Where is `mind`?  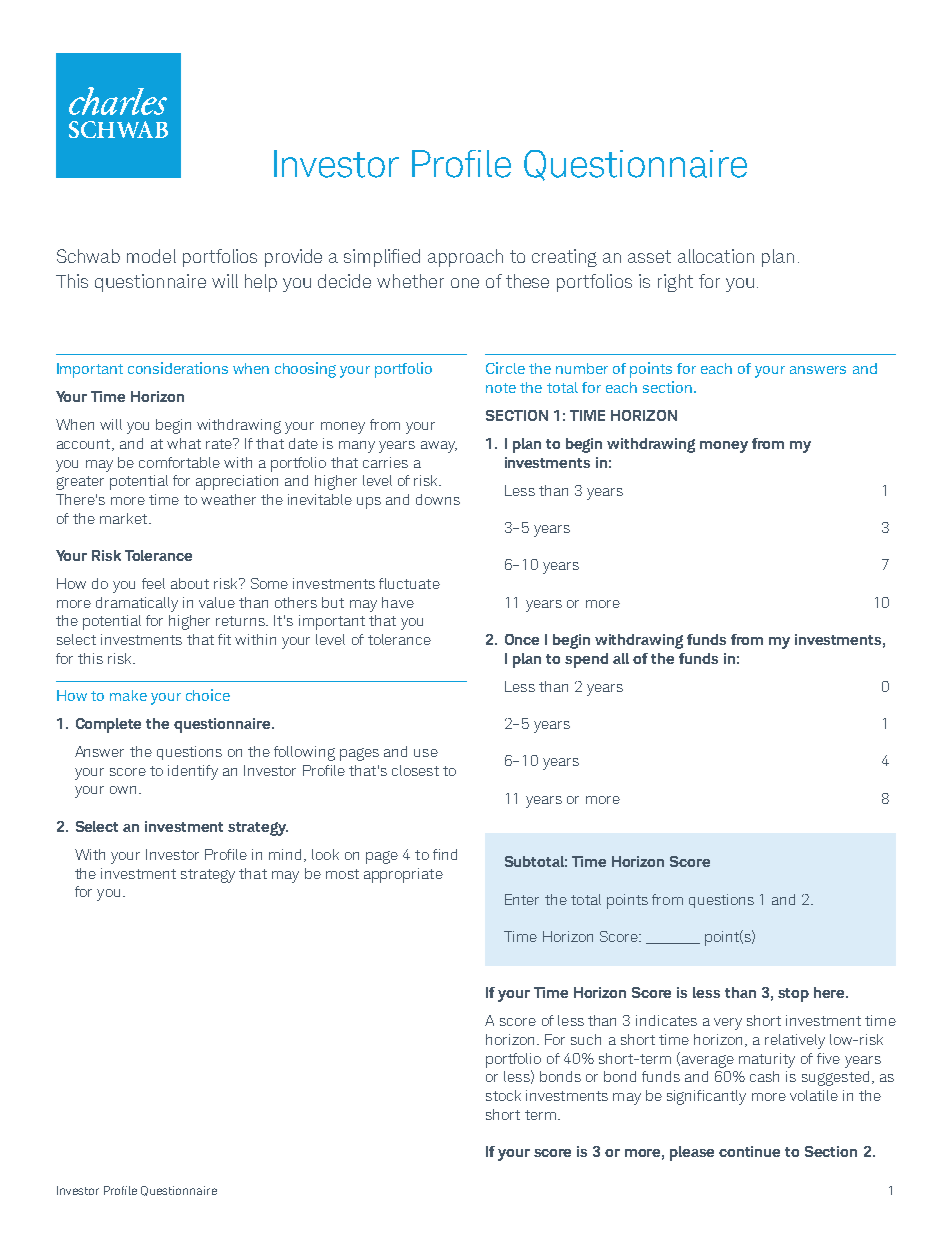
mind is located at coordinates (285, 854).
